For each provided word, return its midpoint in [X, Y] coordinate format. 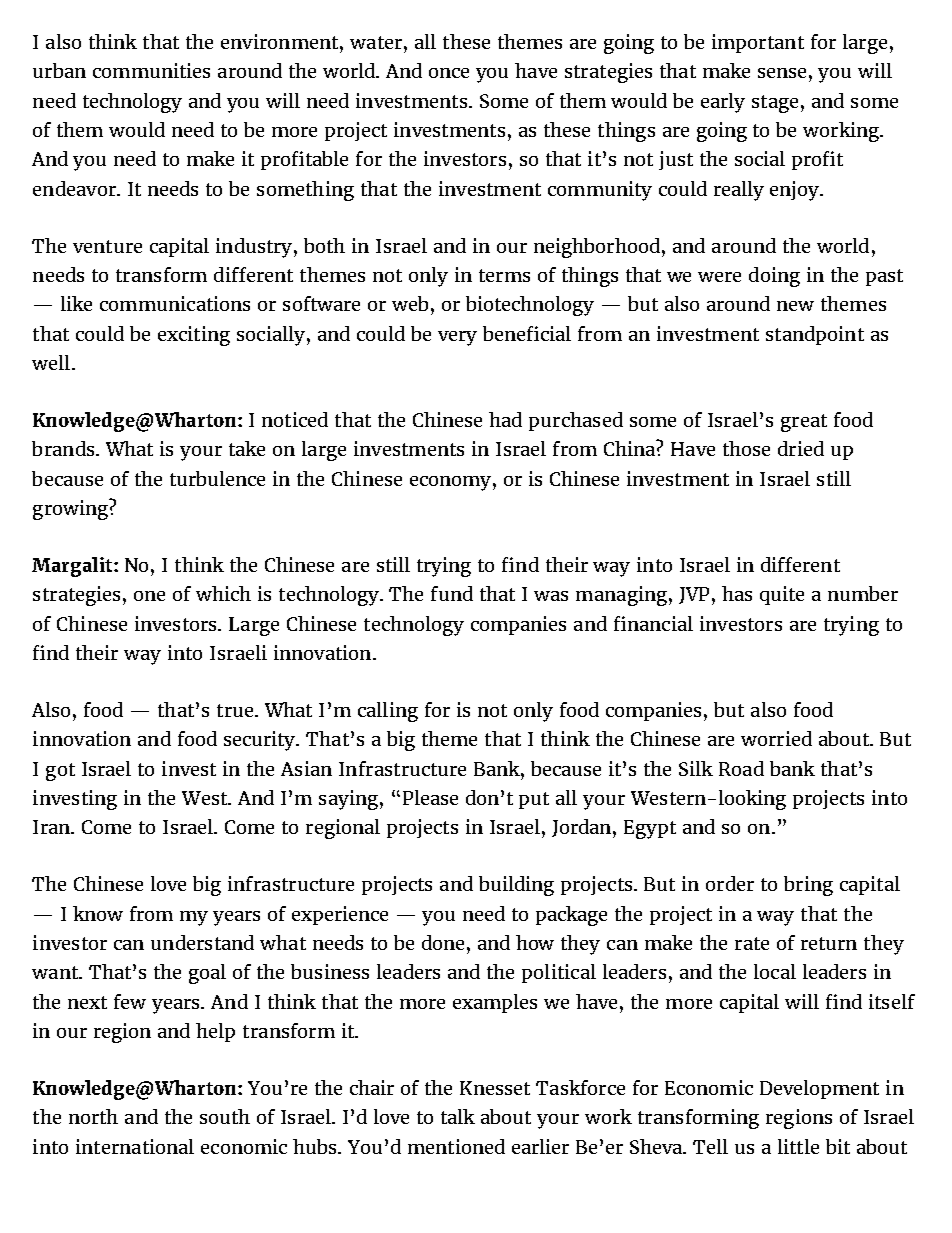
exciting [194, 336]
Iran [53, 827]
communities [151, 70]
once [449, 73]
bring [808, 886]
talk [458, 1116]
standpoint [815, 335]
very [457, 338]
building [516, 886]
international [135, 1146]
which [223, 593]
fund [452, 593]
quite [782, 595]
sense [782, 73]
